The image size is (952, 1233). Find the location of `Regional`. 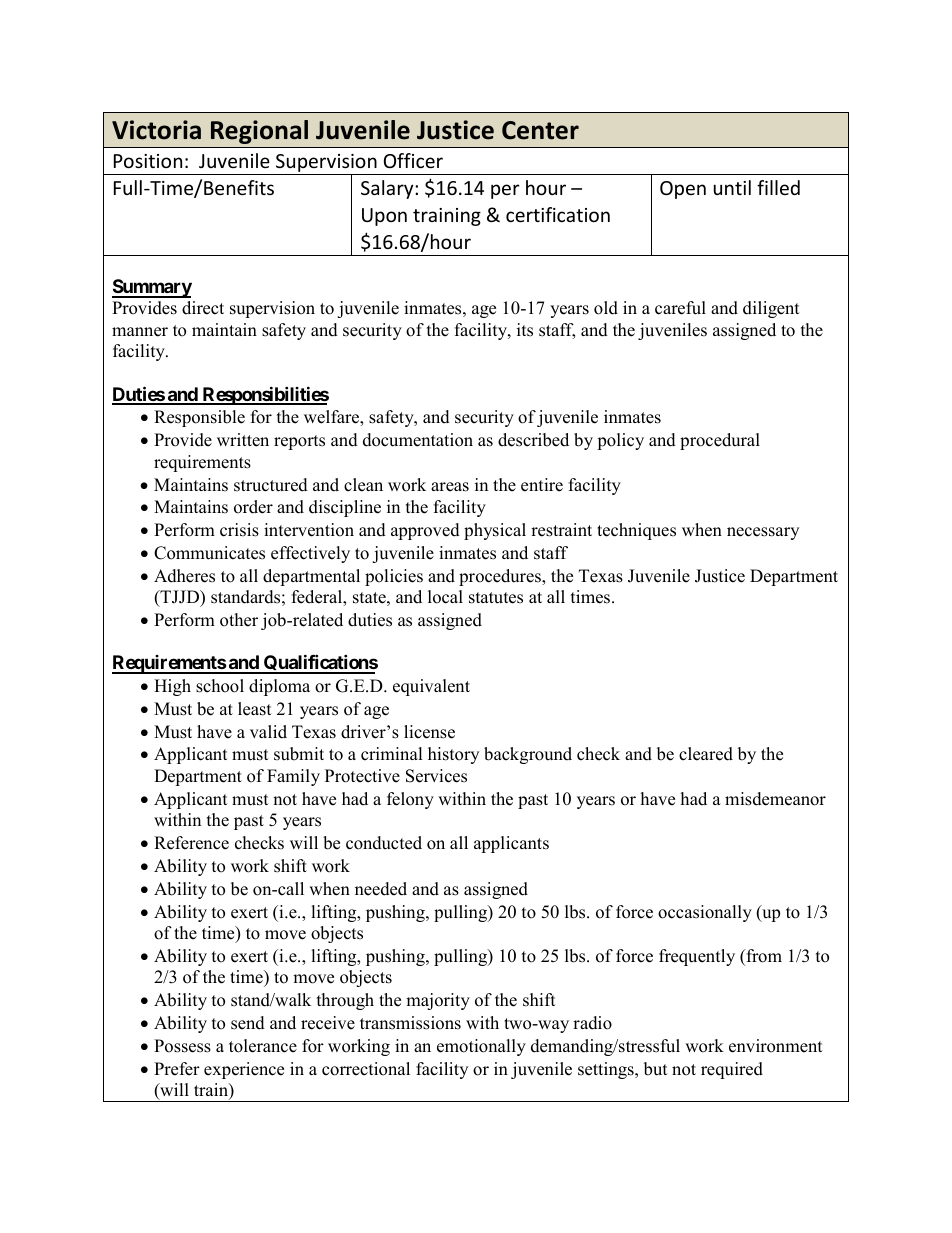

Regional is located at coordinates (259, 132).
